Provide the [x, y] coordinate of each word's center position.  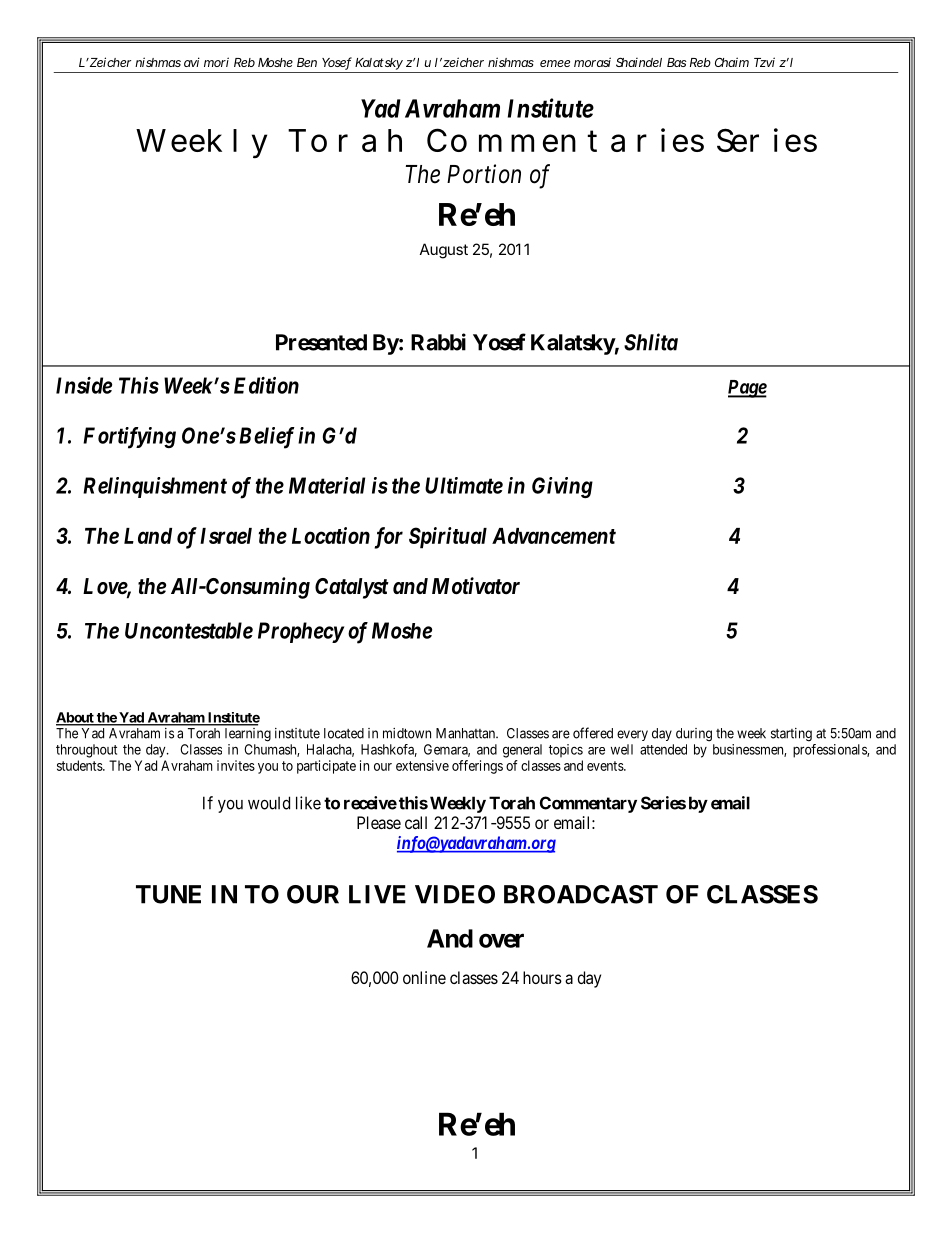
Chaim [732, 62]
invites [236, 765]
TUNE [168, 894]
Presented [321, 342]
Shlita [651, 342]
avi [192, 62]
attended [663, 749]
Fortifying [129, 438]
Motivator [476, 586]
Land [148, 536]
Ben [307, 62]
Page [747, 389]
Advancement [554, 536]
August [444, 251]
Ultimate [464, 485]
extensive [422, 765]
